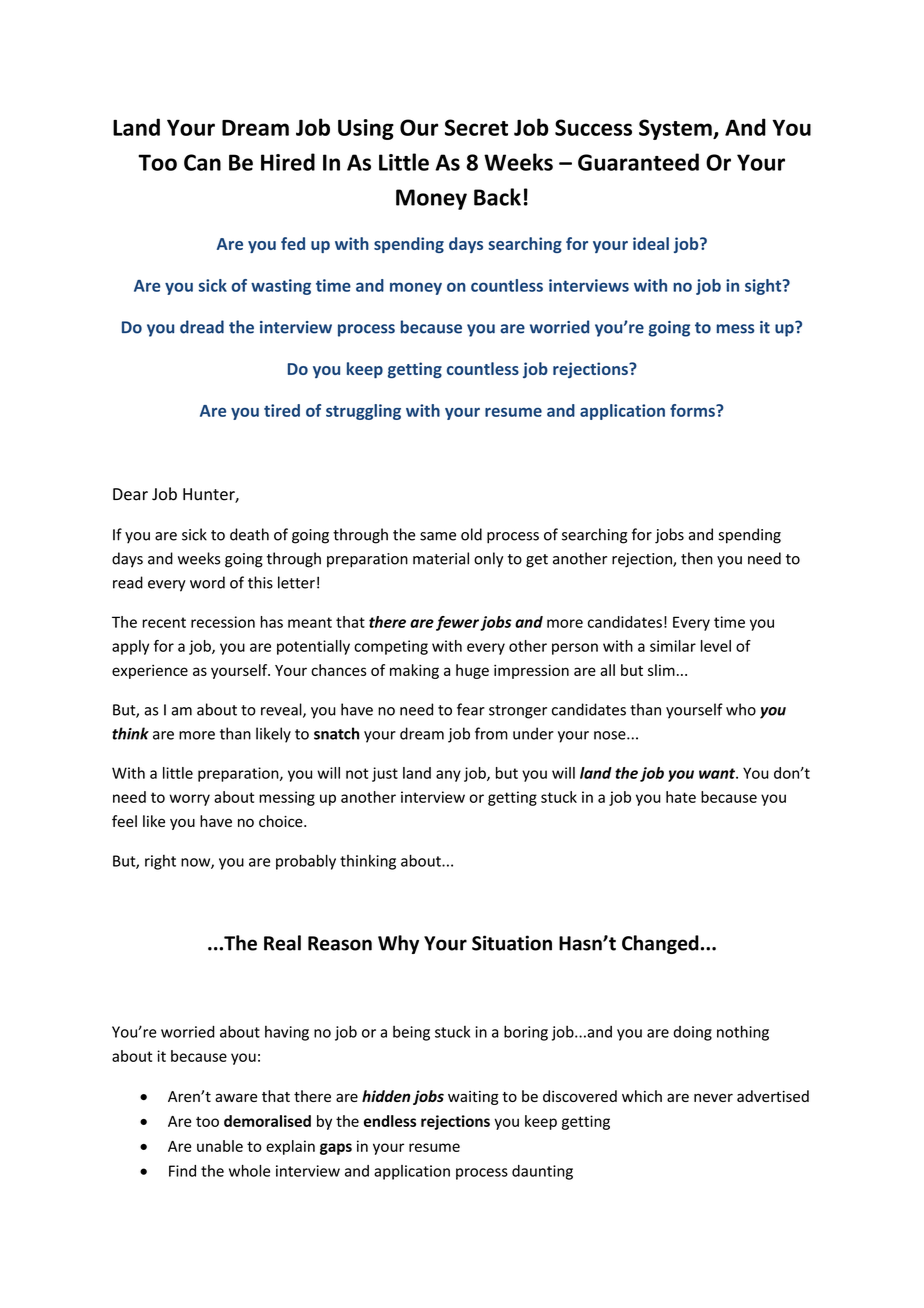 The image size is (924, 1308). I want to click on Secret, so click(476, 127).
